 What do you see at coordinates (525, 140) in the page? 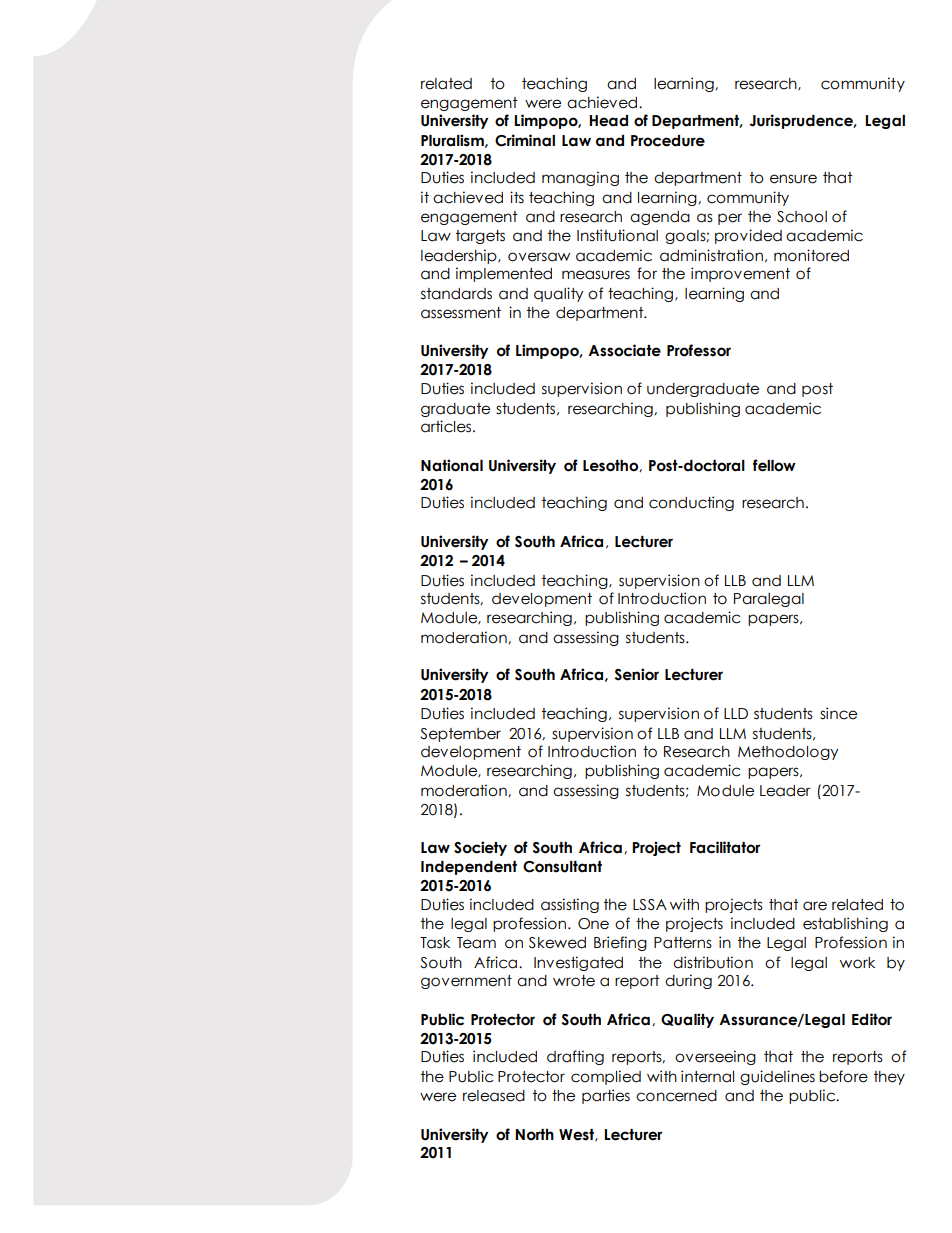
I see `Criminal` at bounding box center [525, 140].
